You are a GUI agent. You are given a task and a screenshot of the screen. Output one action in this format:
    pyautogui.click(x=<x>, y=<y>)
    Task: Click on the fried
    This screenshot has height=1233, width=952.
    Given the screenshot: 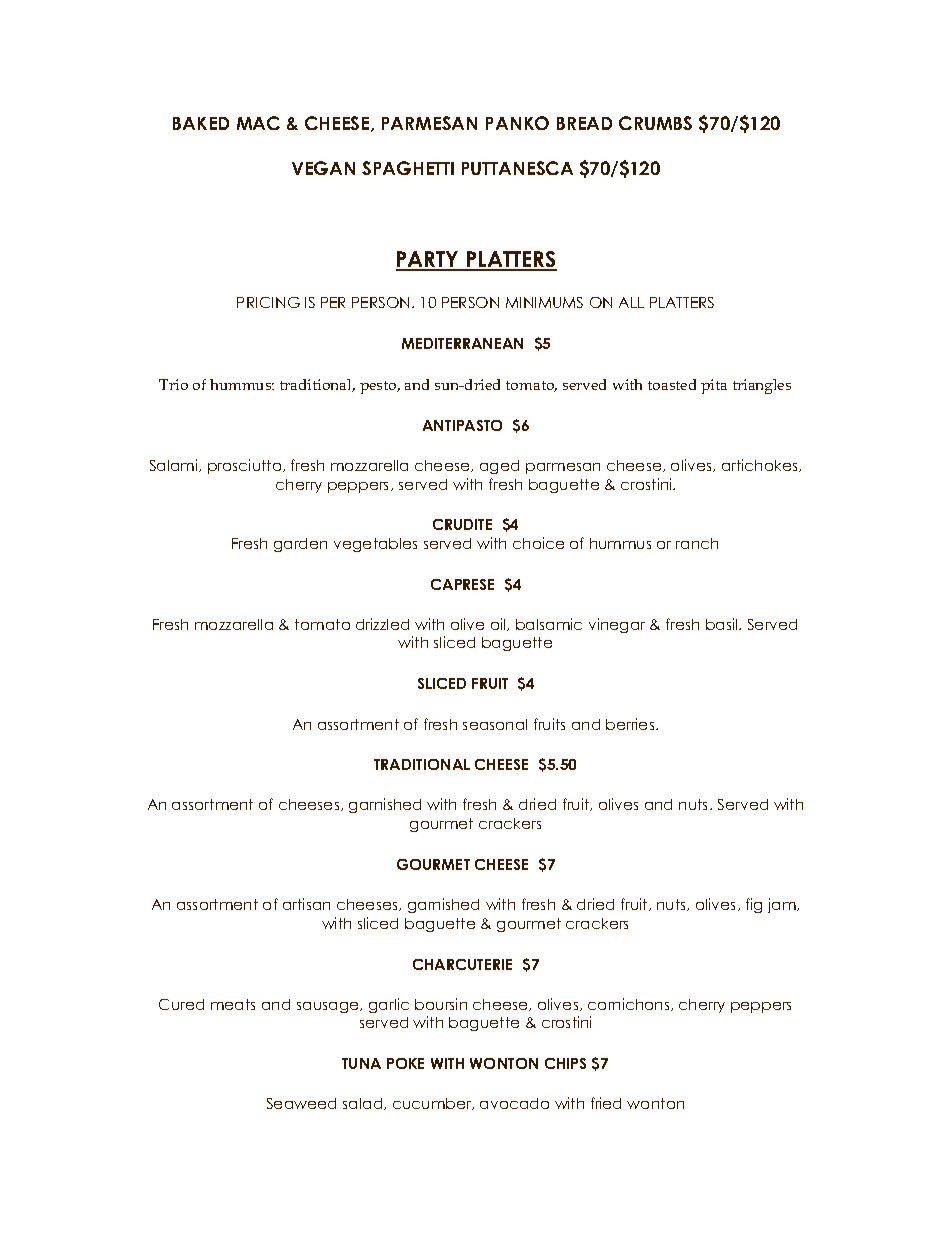 What is the action you would take?
    pyautogui.click(x=606, y=1103)
